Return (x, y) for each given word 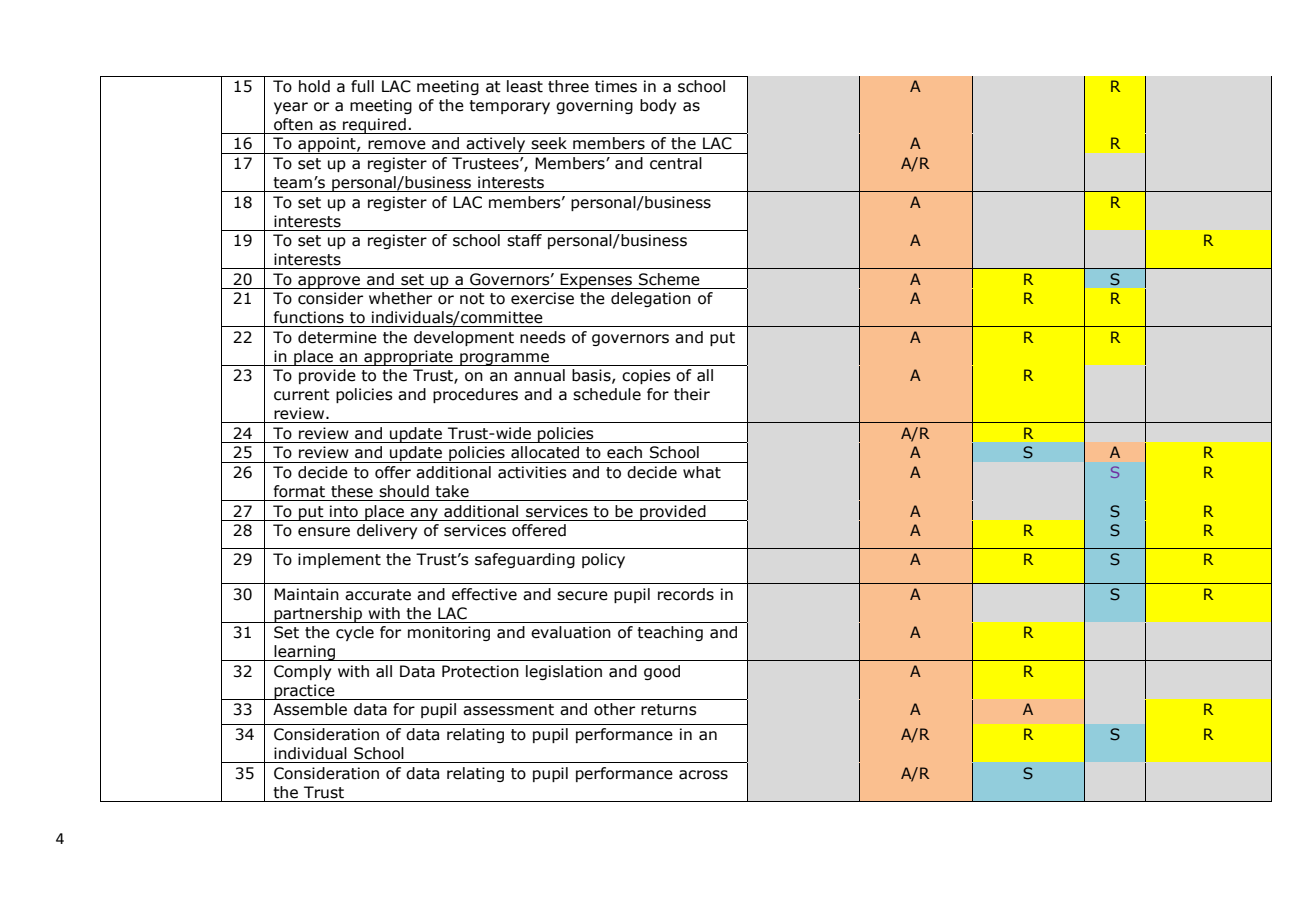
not (472, 299)
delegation (651, 299)
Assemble (310, 709)
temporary (509, 107)
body (658, 106)
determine (337, 337)
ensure (324, 532)
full (362, 86)
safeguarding (525, 560)
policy (603, 560)
